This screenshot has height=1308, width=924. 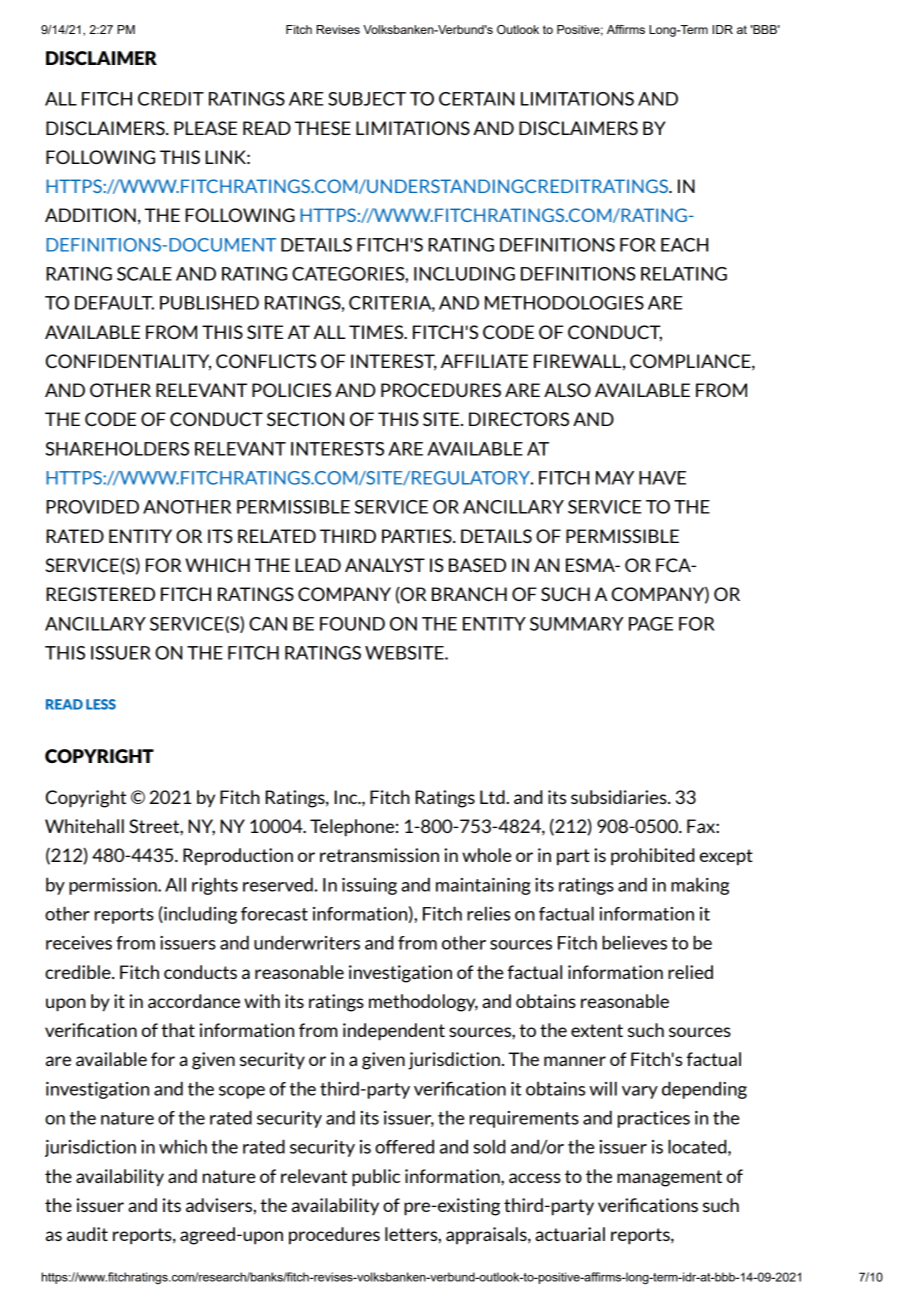 What do you see at coordinates (205, 128) in the screenshot?
I see `PLEASE` at bounding box center [205, 128].
